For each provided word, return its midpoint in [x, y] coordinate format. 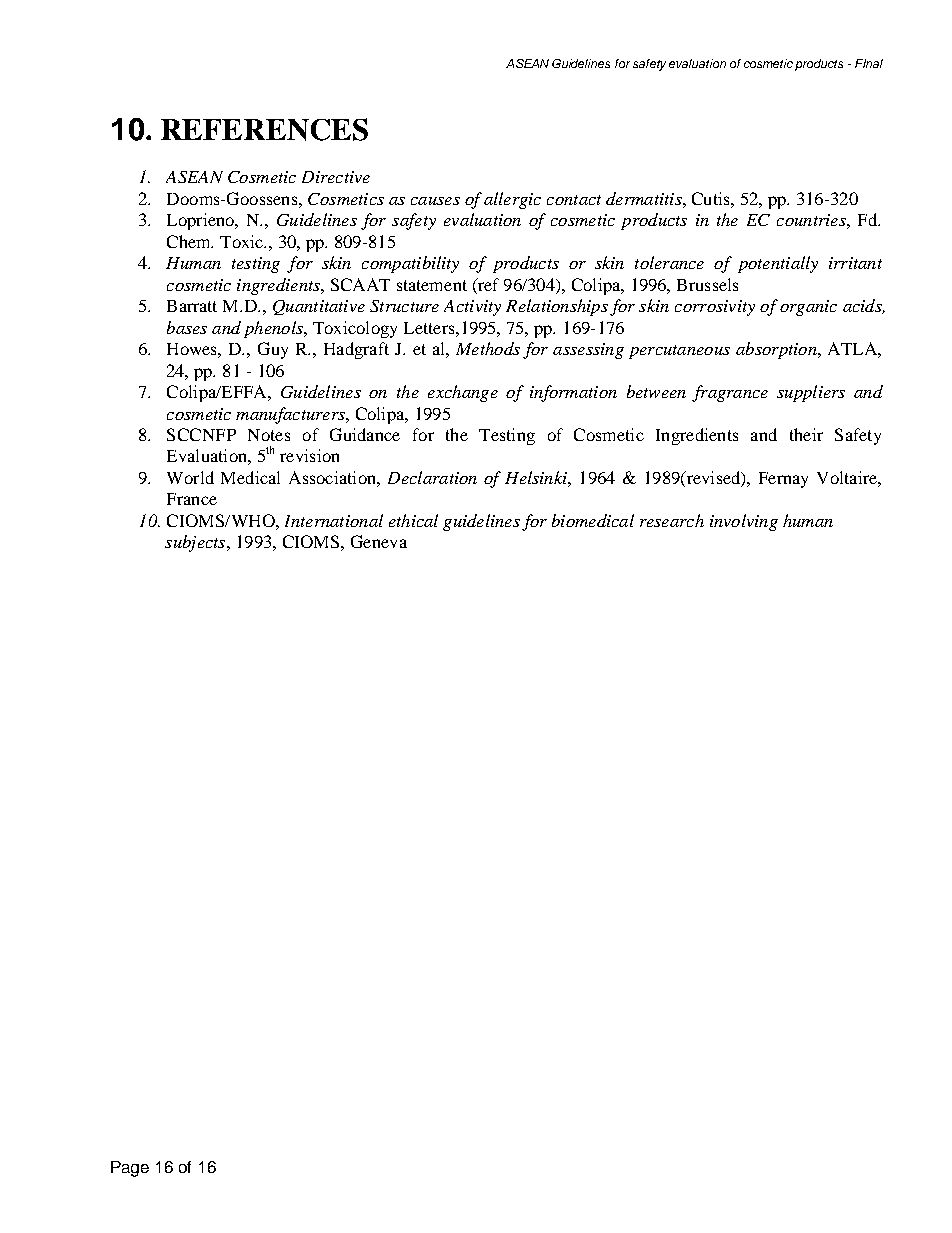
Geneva [379, 541]
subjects [196, 543]
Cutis [712, 198]
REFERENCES [264, 129]
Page [130, 1169]
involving [744, 522]
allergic [512, 200]
